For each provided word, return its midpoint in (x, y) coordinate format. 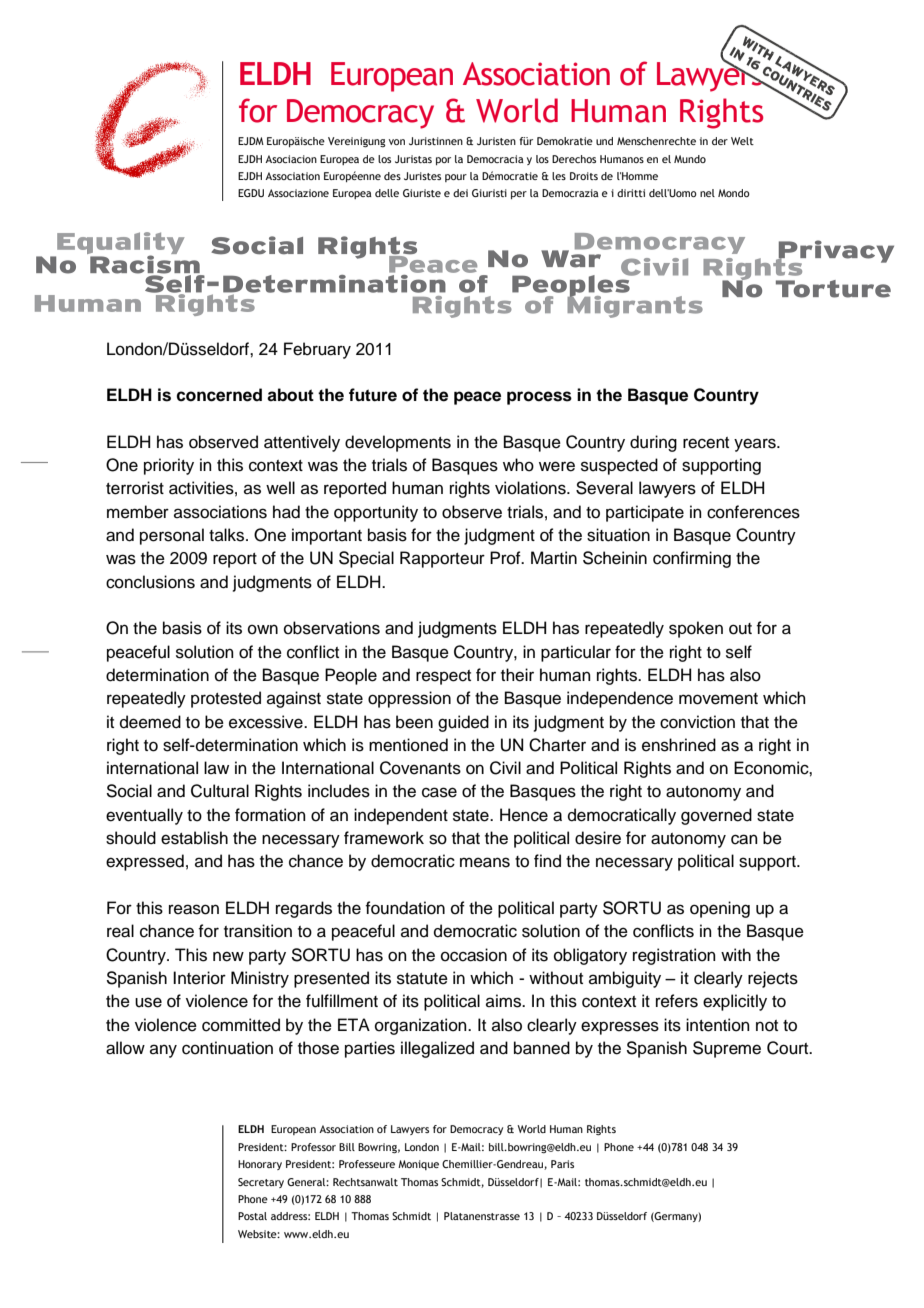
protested (226, 699)
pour (456, 178)
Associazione (298, 193)
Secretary (261, 1183)
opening (720, 909)
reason (194, 909)
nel (707, 193)
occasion (474, 955)
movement (718, 699)
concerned (219, 395)
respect (443, 677)
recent (706, 443)
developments (398, 443)
